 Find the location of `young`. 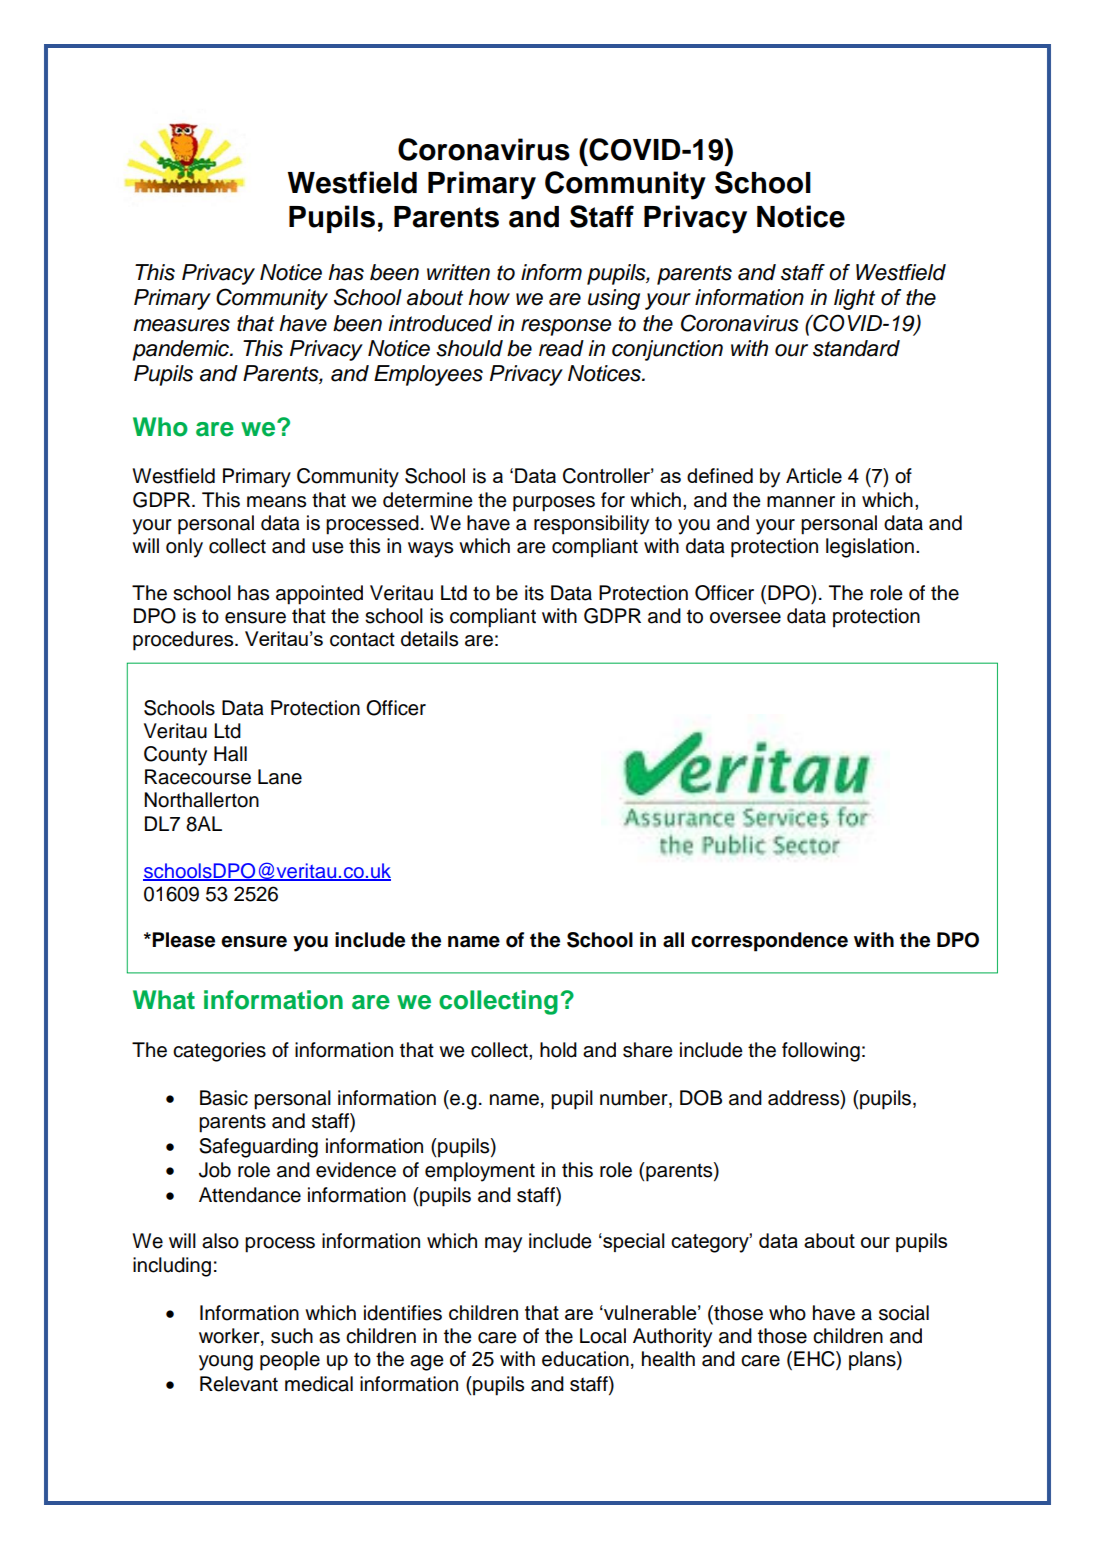

young is located at coordinates (226, 1363).
